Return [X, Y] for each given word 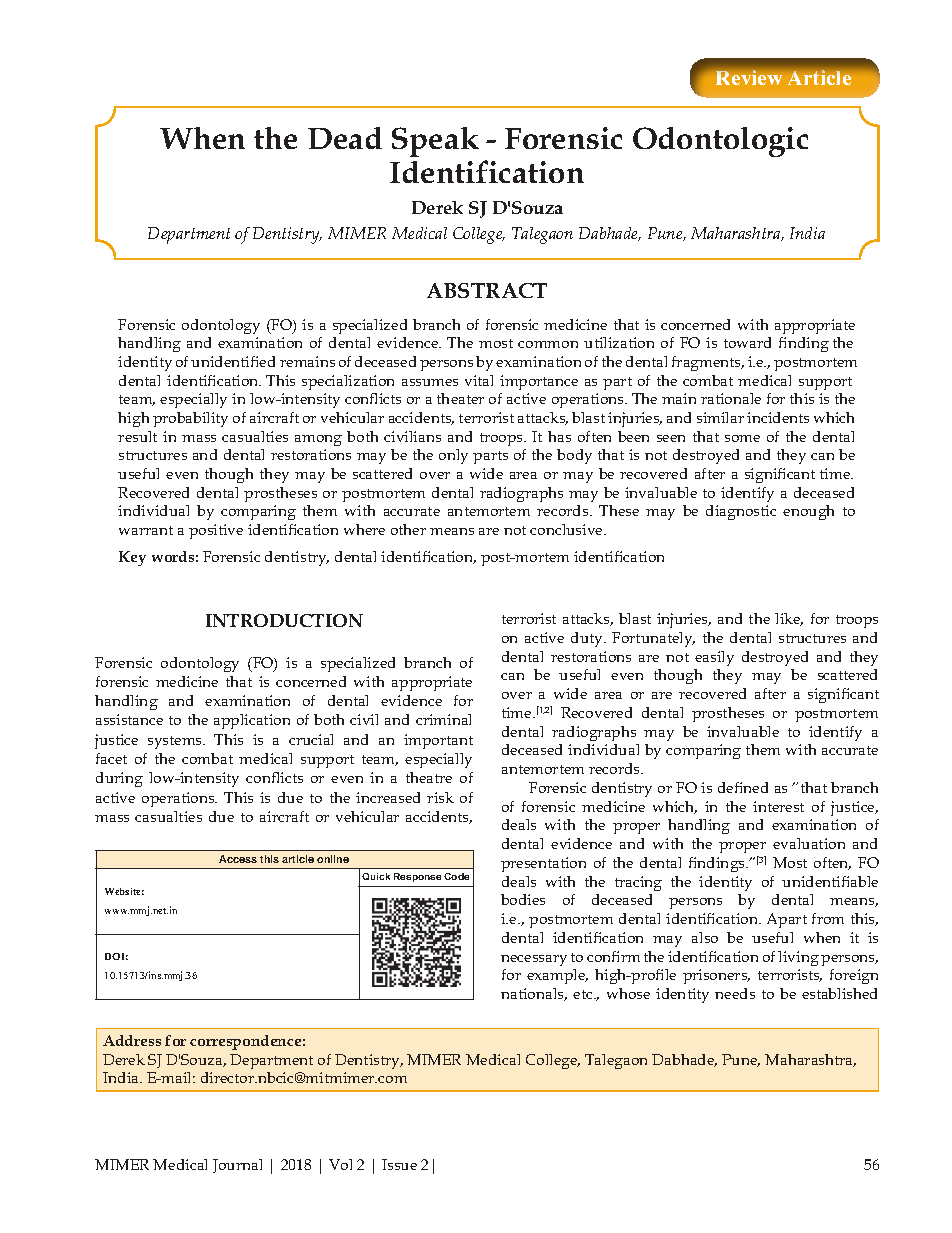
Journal [237, 1166]
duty [588, 639]
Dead [345, 138]
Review [749, 77]
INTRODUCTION [284, 620]
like [789, 619]
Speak [435, 142]
